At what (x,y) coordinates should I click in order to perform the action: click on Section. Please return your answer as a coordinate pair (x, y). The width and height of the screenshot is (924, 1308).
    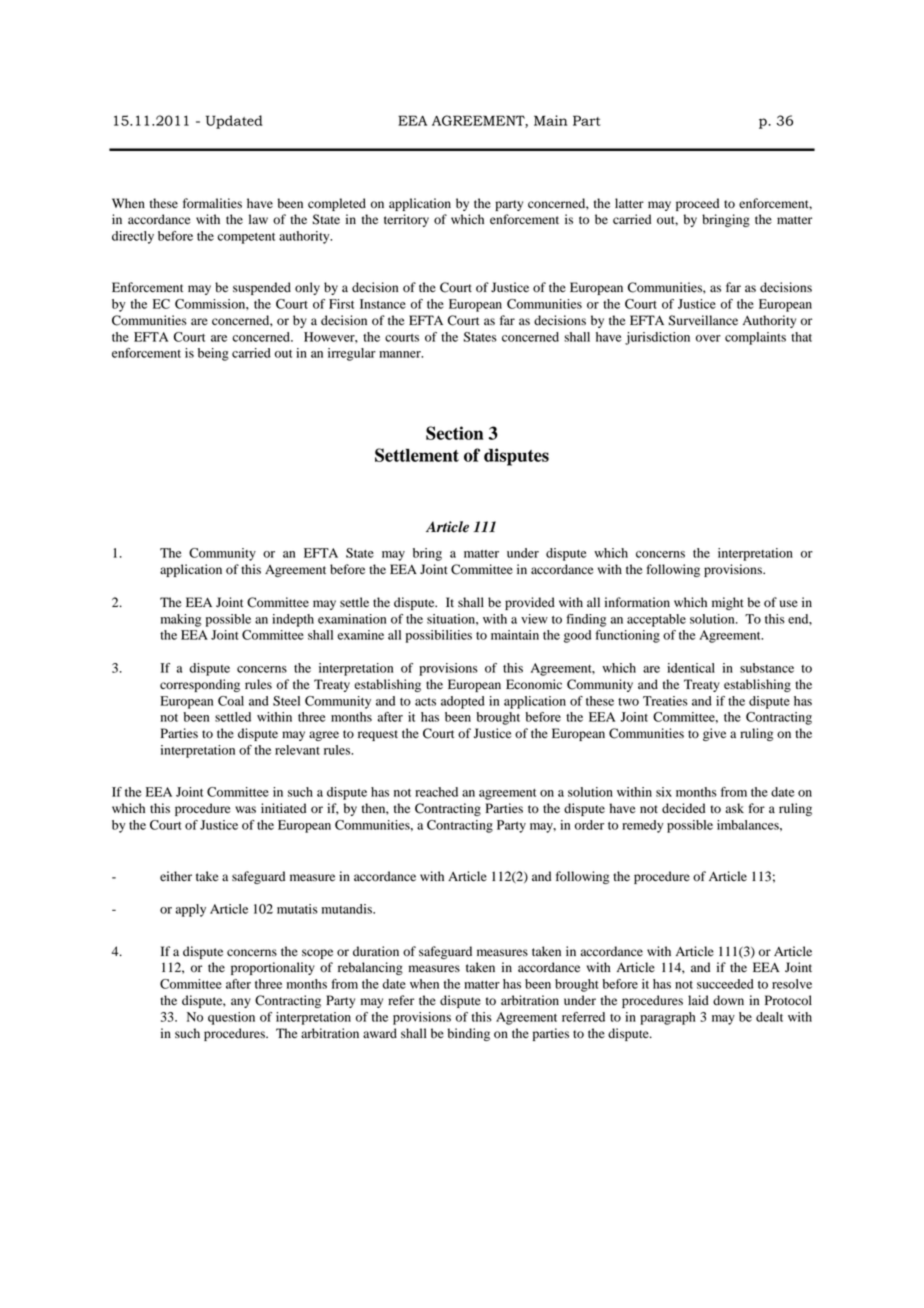
    Looking at the image, I should click on (454, 433).
